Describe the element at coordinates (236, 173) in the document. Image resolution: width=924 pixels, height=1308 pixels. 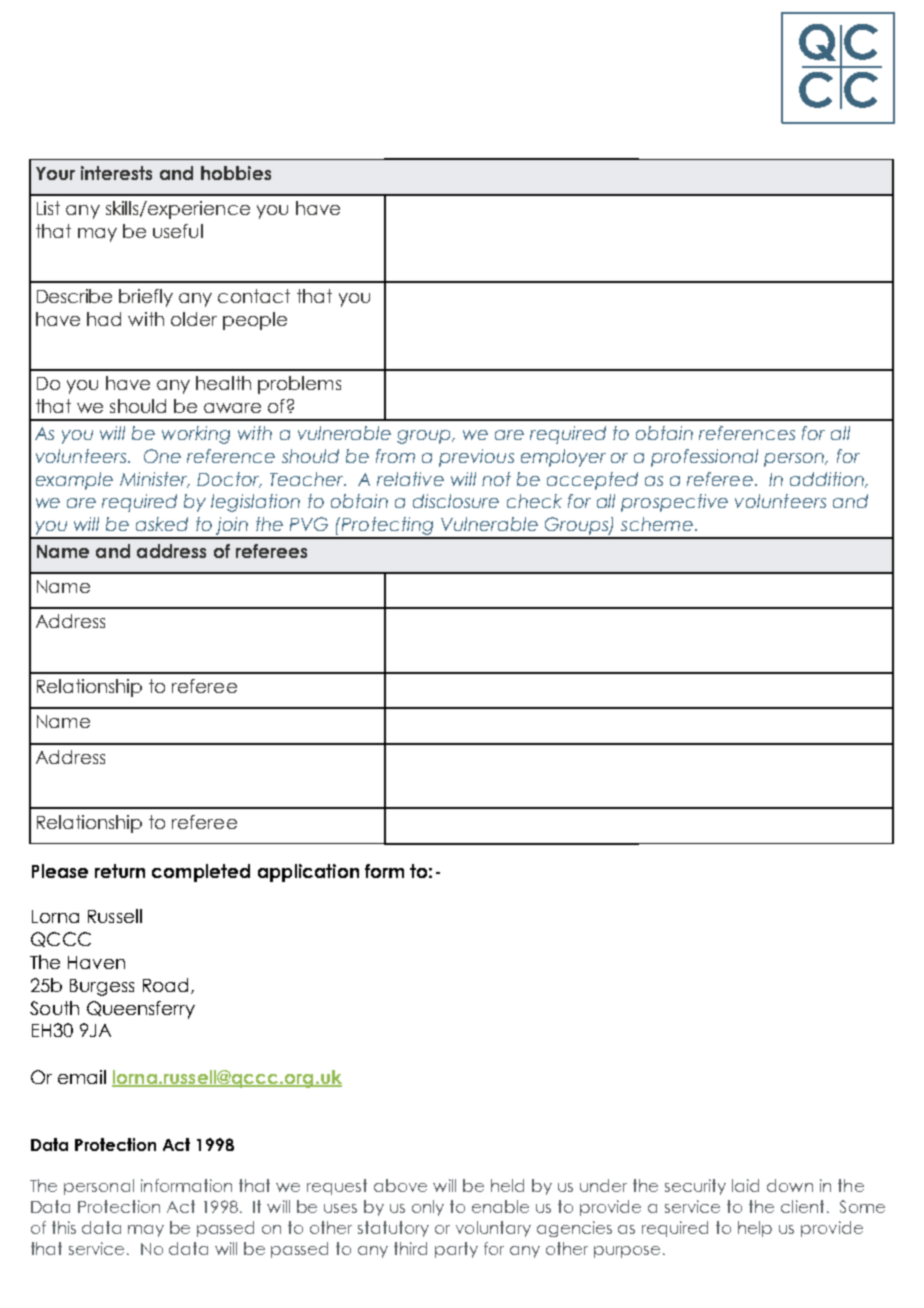
I see `hobbies` at that location.
